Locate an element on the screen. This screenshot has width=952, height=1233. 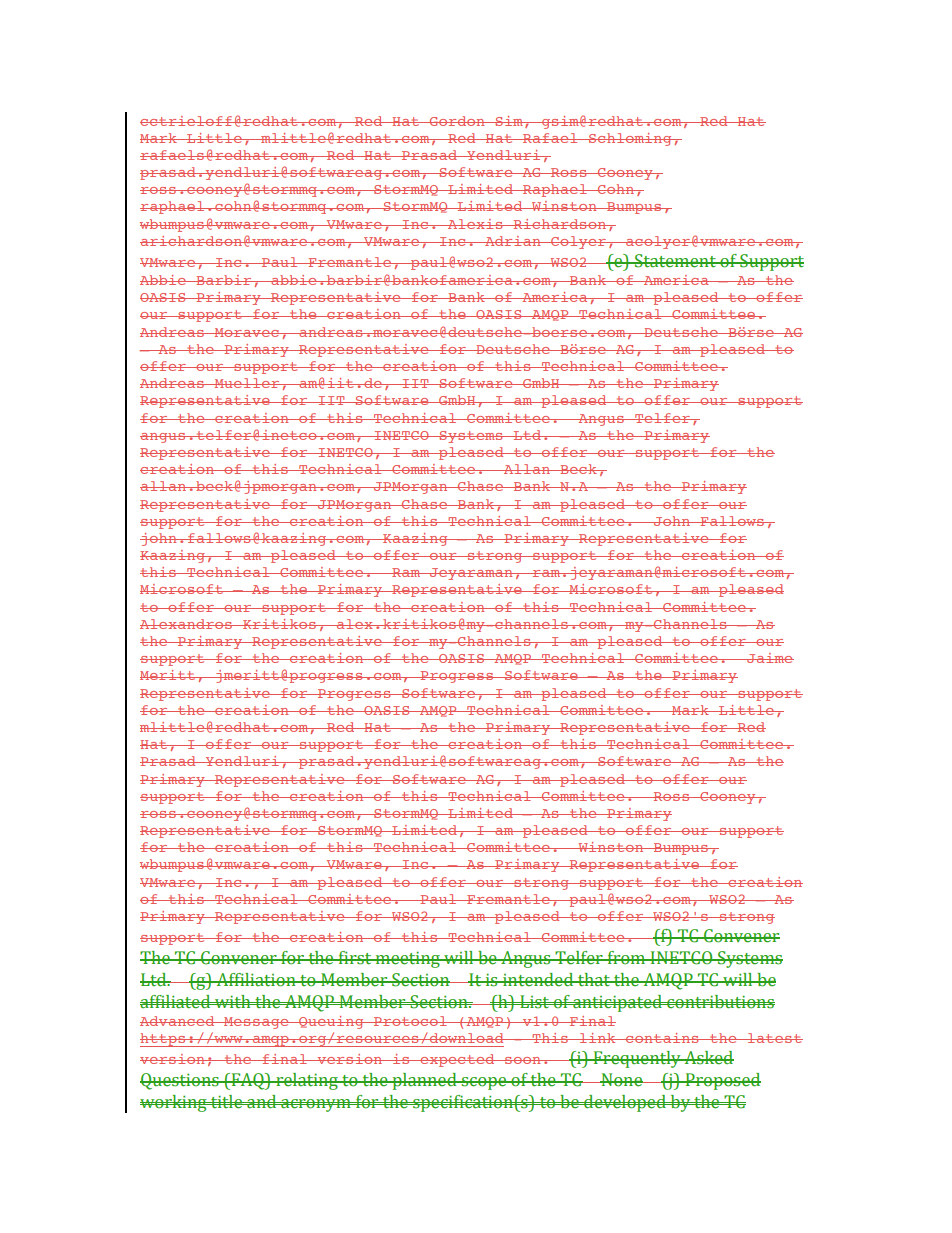
None is located at coordinates (622, 1080).
